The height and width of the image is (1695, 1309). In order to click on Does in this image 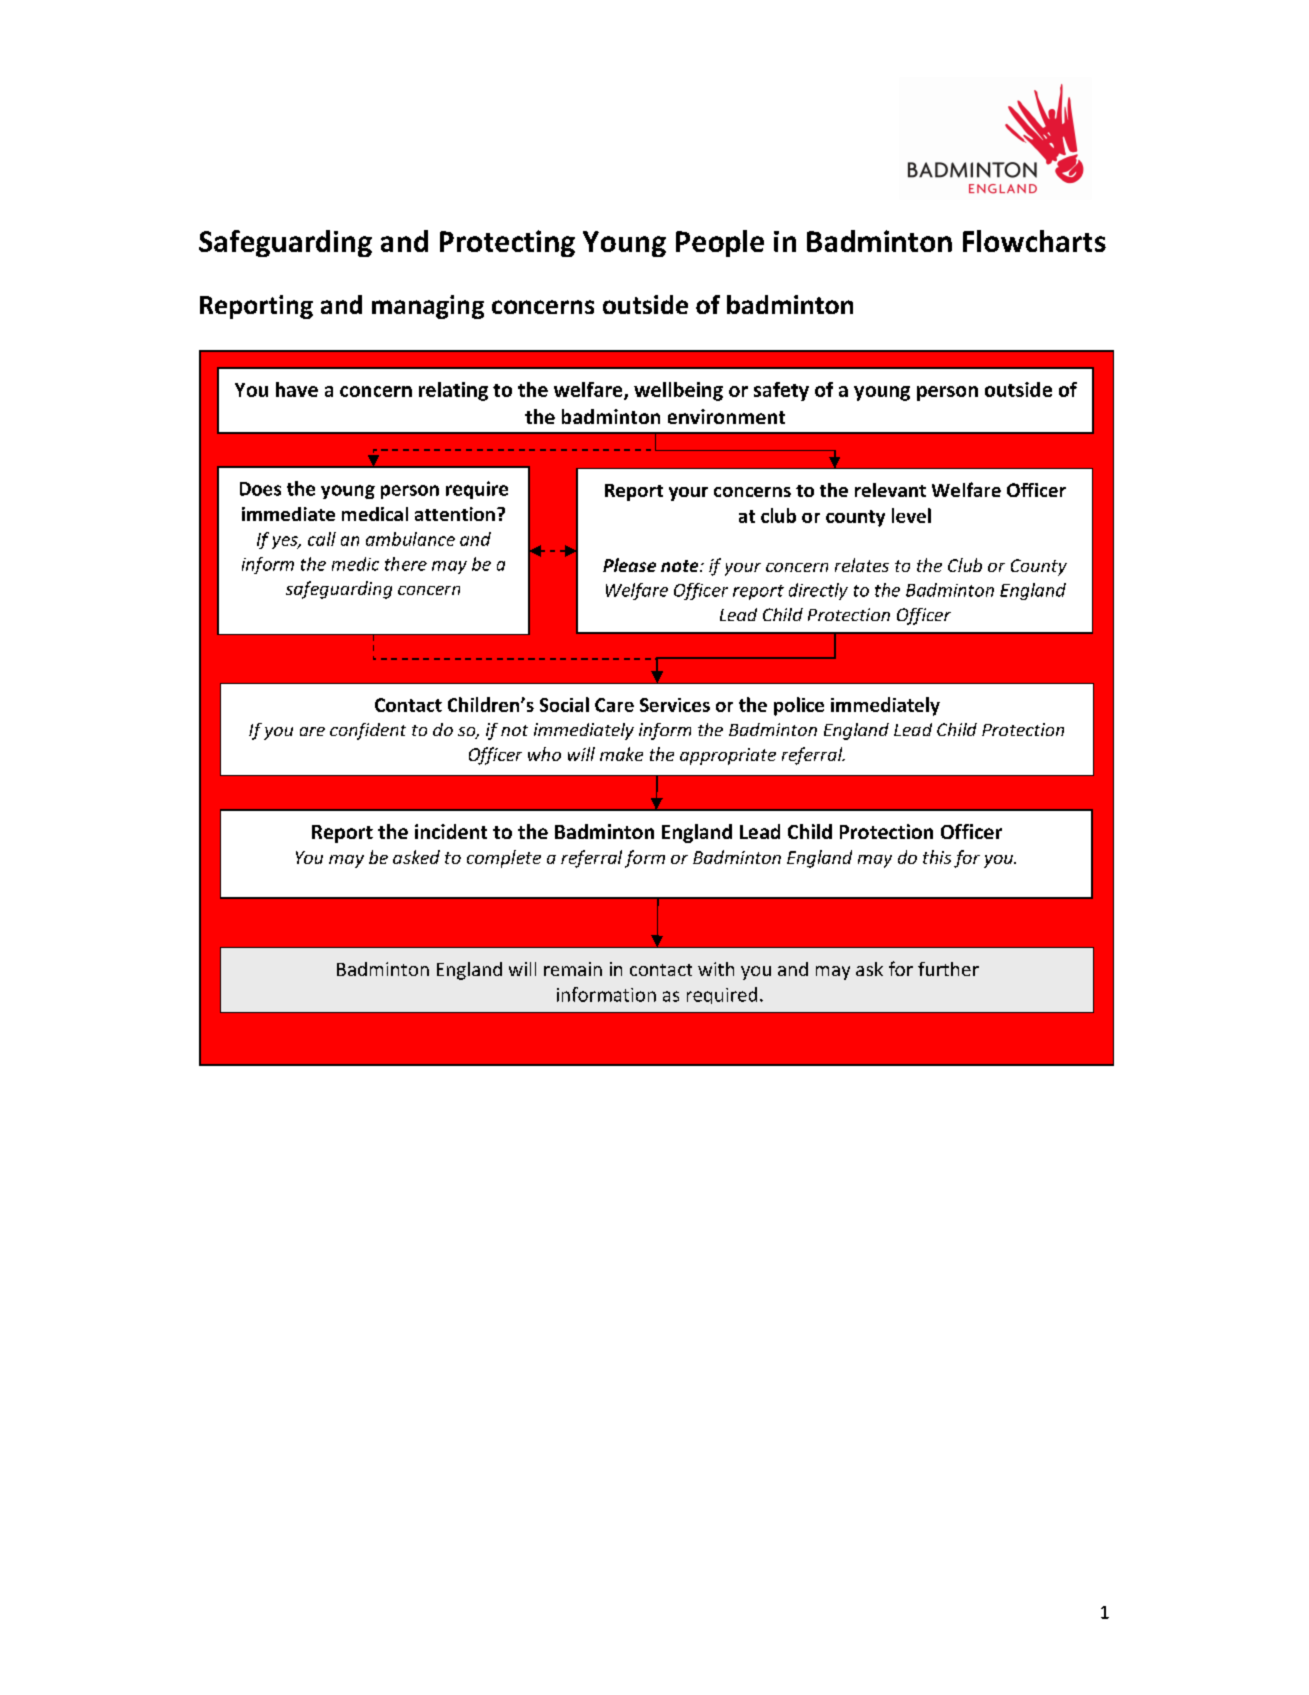, I will do `click(260, 489)`.
